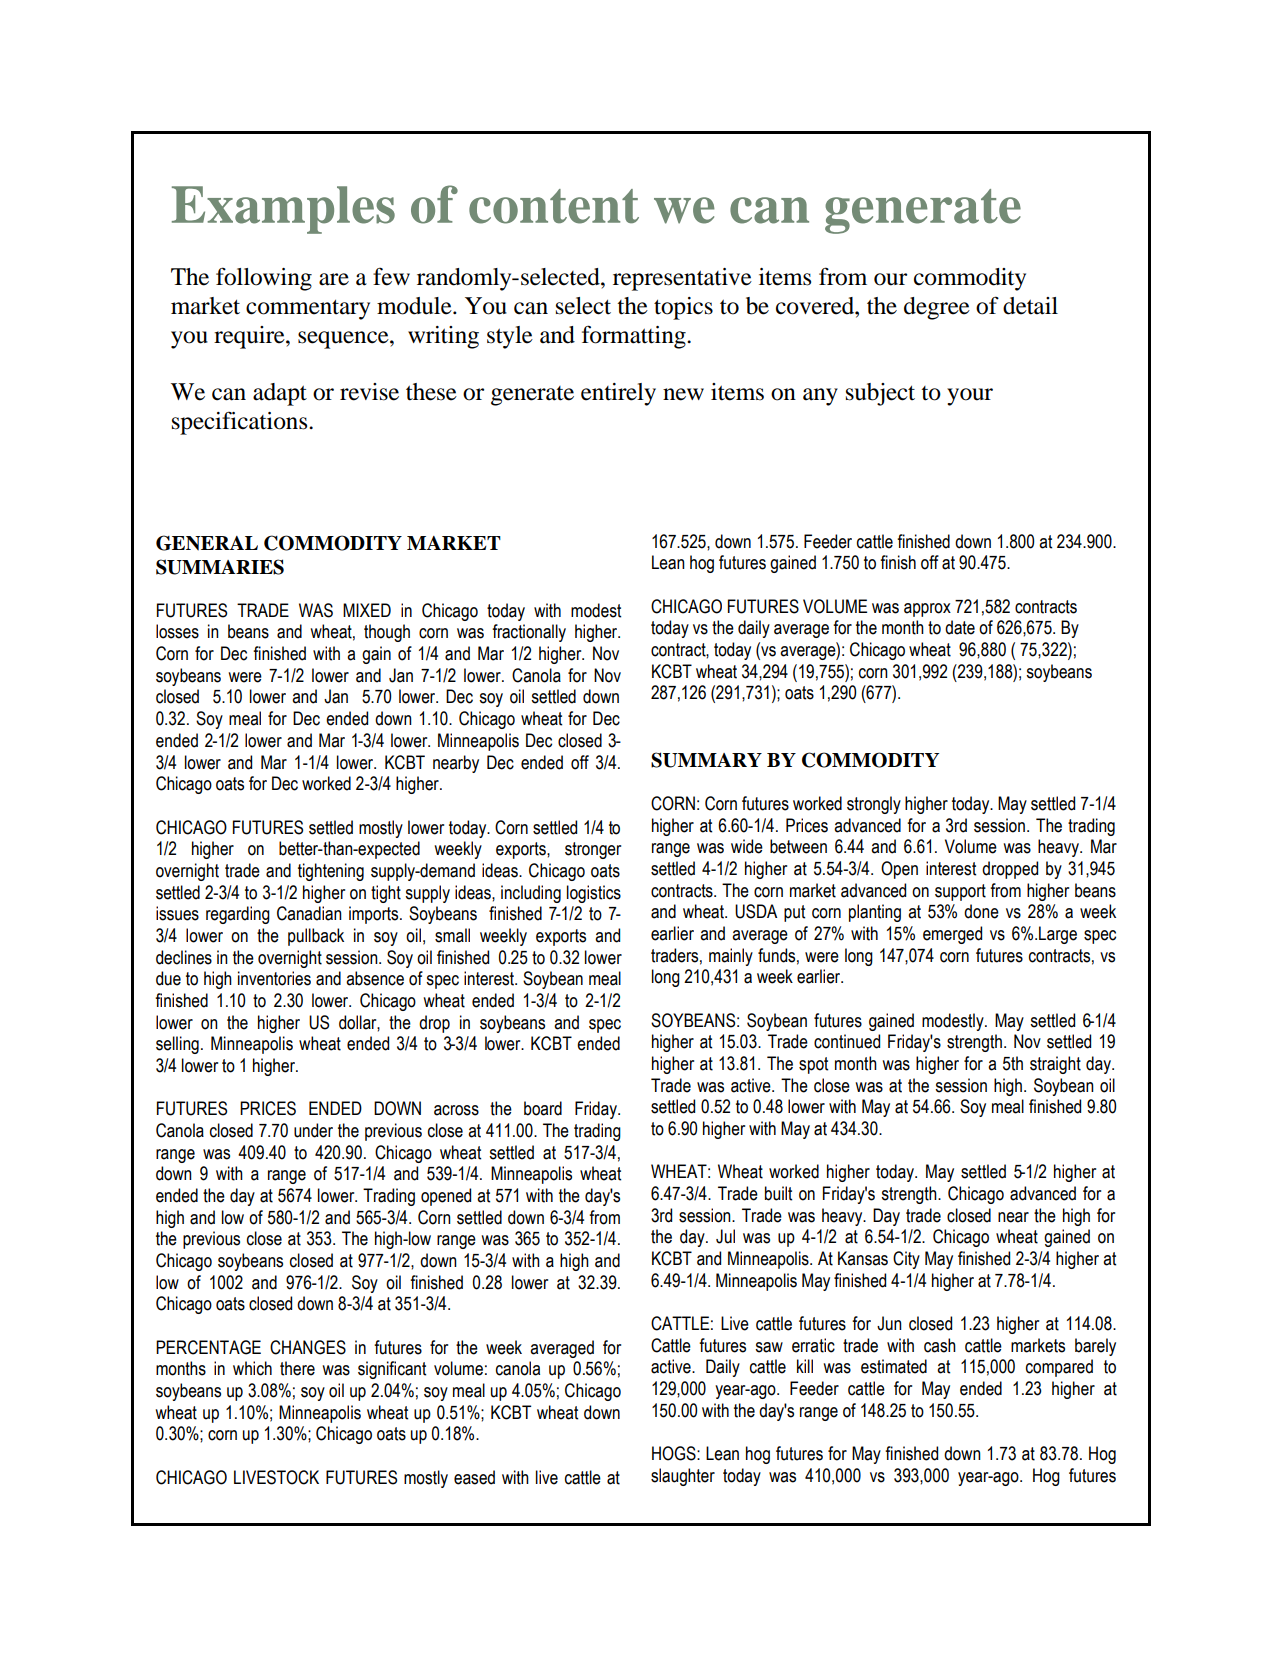 This screenshot has width=1285, height=1663. I want to click on Canadian, so click(309, 913).
